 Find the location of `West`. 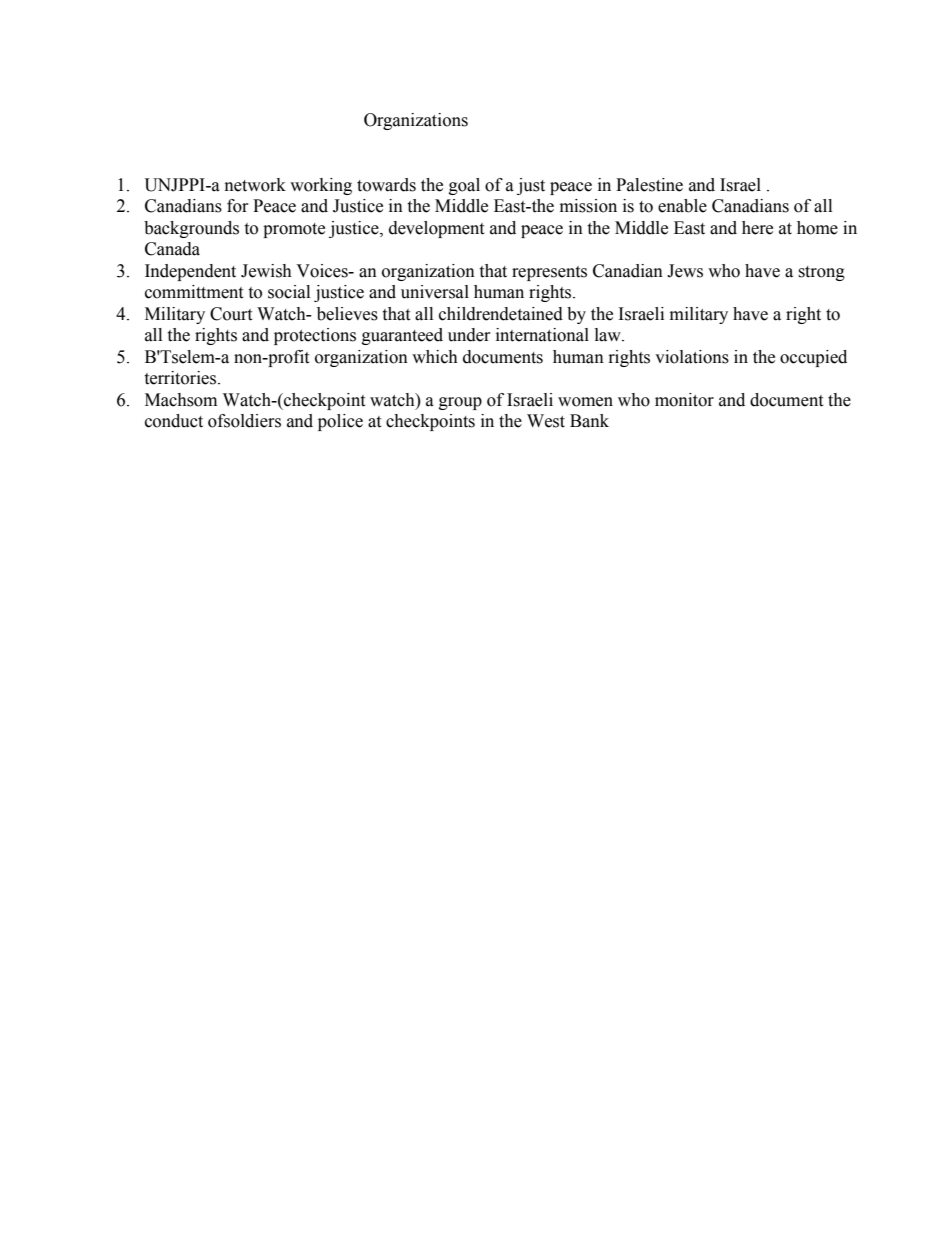

West is located at coordinates (546, 421).
